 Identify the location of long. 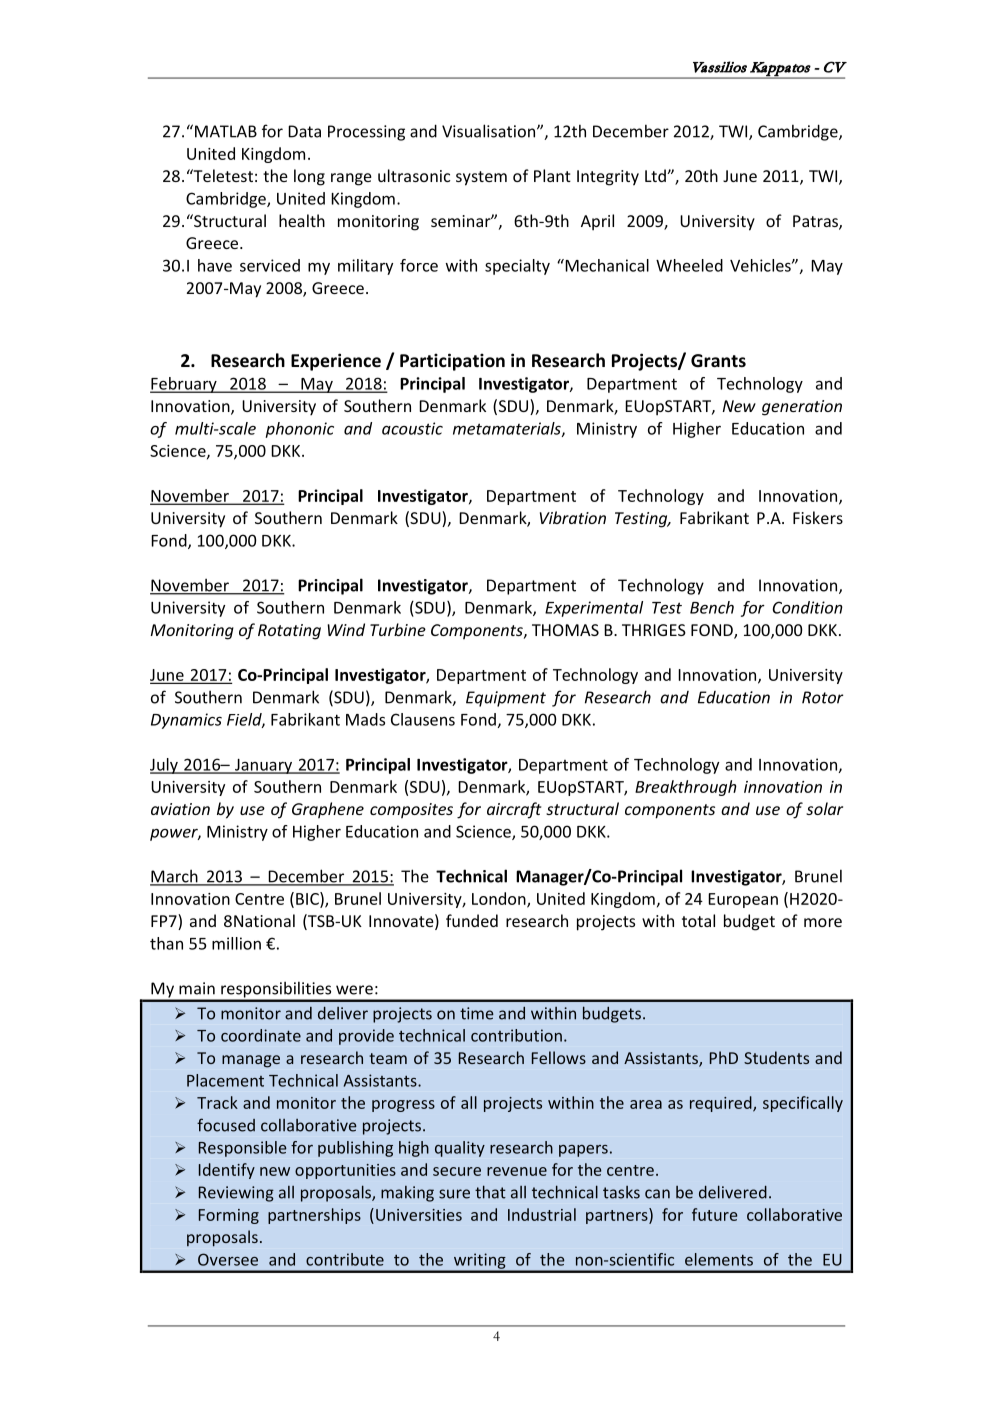
(309, 177).
